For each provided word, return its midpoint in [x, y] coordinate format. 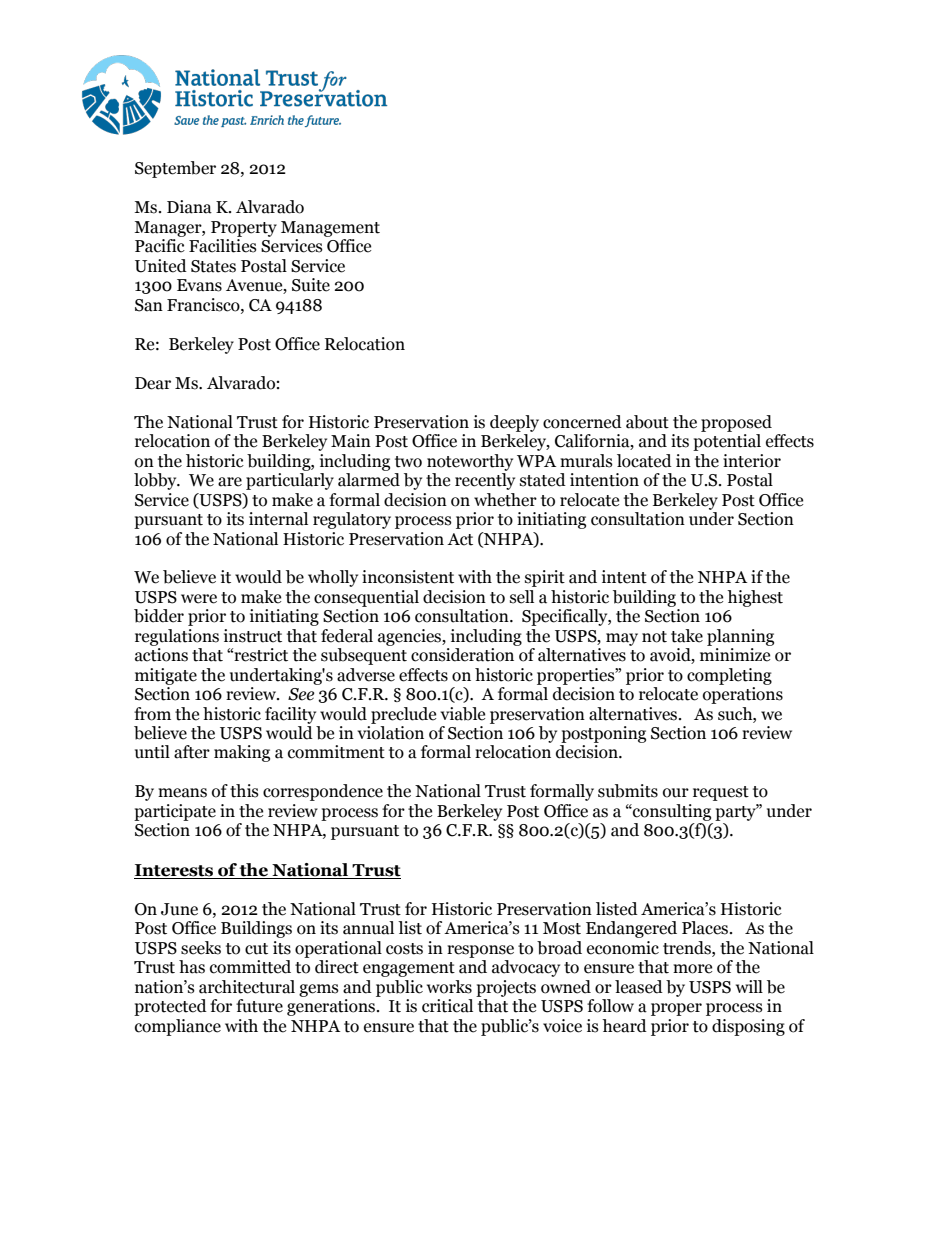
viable [462, 714]
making [242, 753]
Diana [189, 207]
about [647, 422]
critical [447, 1006]
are [230, 482]
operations [743, 695]
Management [330, 229]
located [644, 461]
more [692, 969]
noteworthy [470, 462]
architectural [247, 987]
